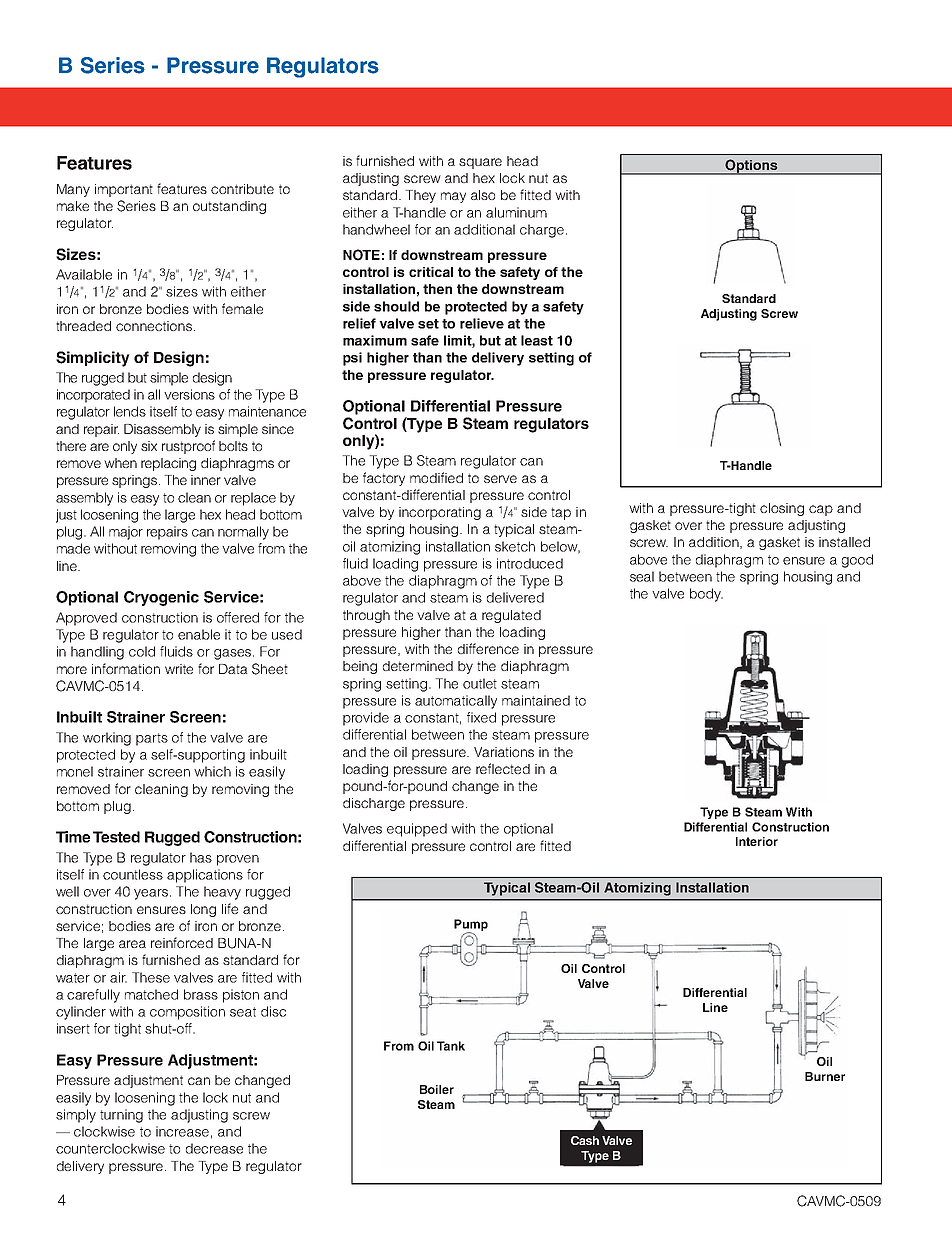 This screenshot has height=1233, width=952. Describe the element at coordinates (142, 651) in the screenshot. I see `cold` at that location.
